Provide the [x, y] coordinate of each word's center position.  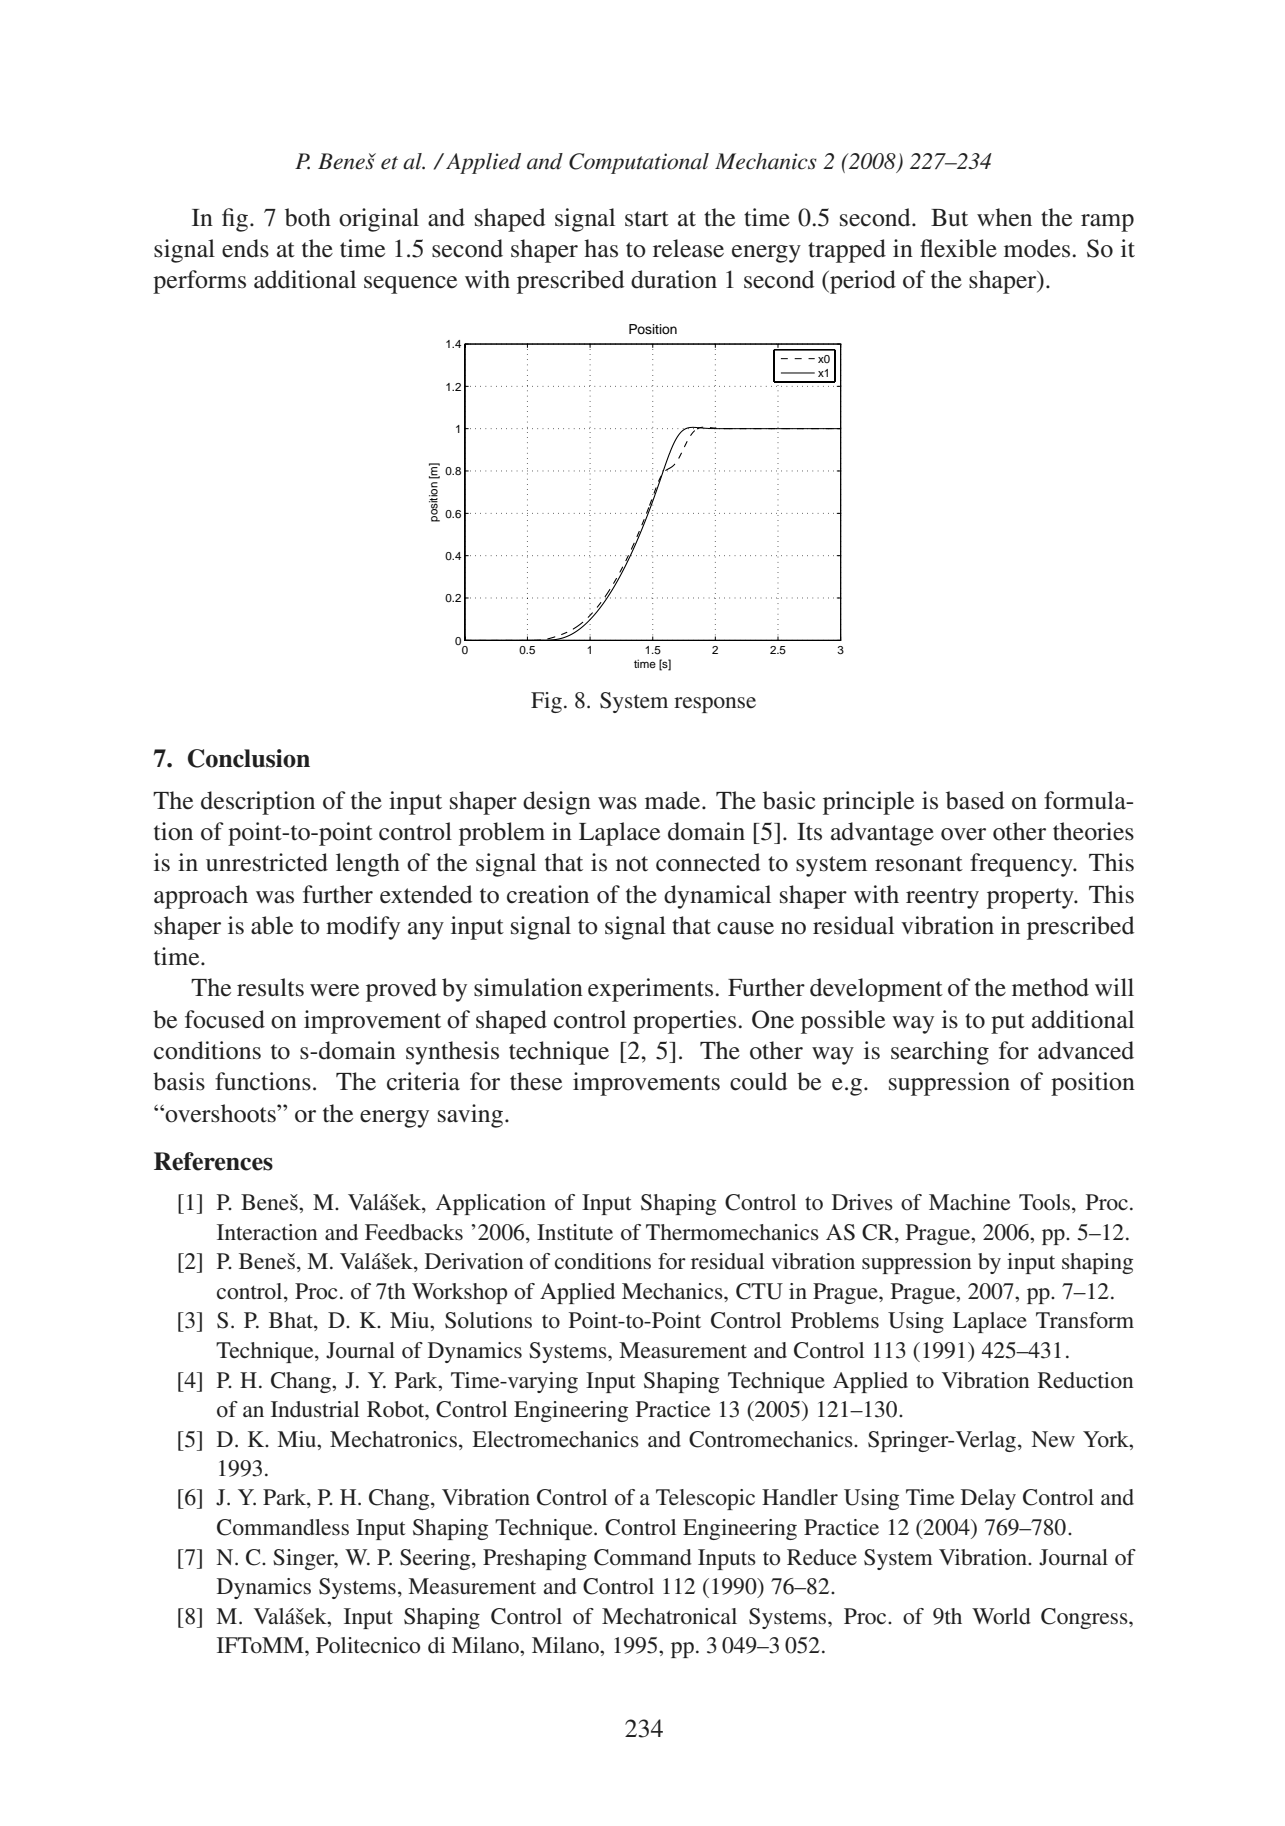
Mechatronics [393, 1439]
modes [1037, 248]
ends [245, 248]
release [688, 248]
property [1031, 898]
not [632, 864]
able [272, 925]
